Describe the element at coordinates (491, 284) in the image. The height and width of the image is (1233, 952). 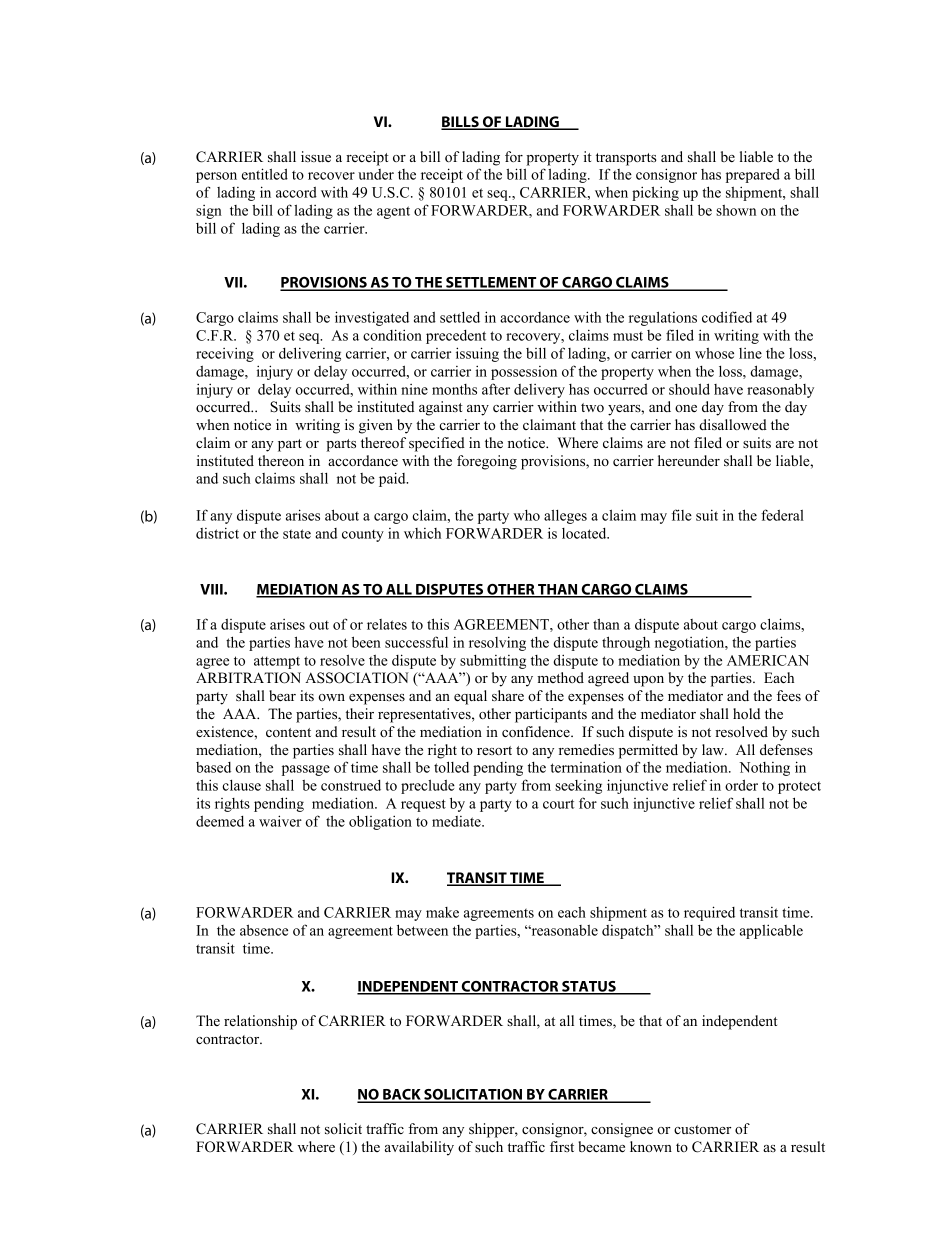
I see `SETTLEMENT` at that location.
